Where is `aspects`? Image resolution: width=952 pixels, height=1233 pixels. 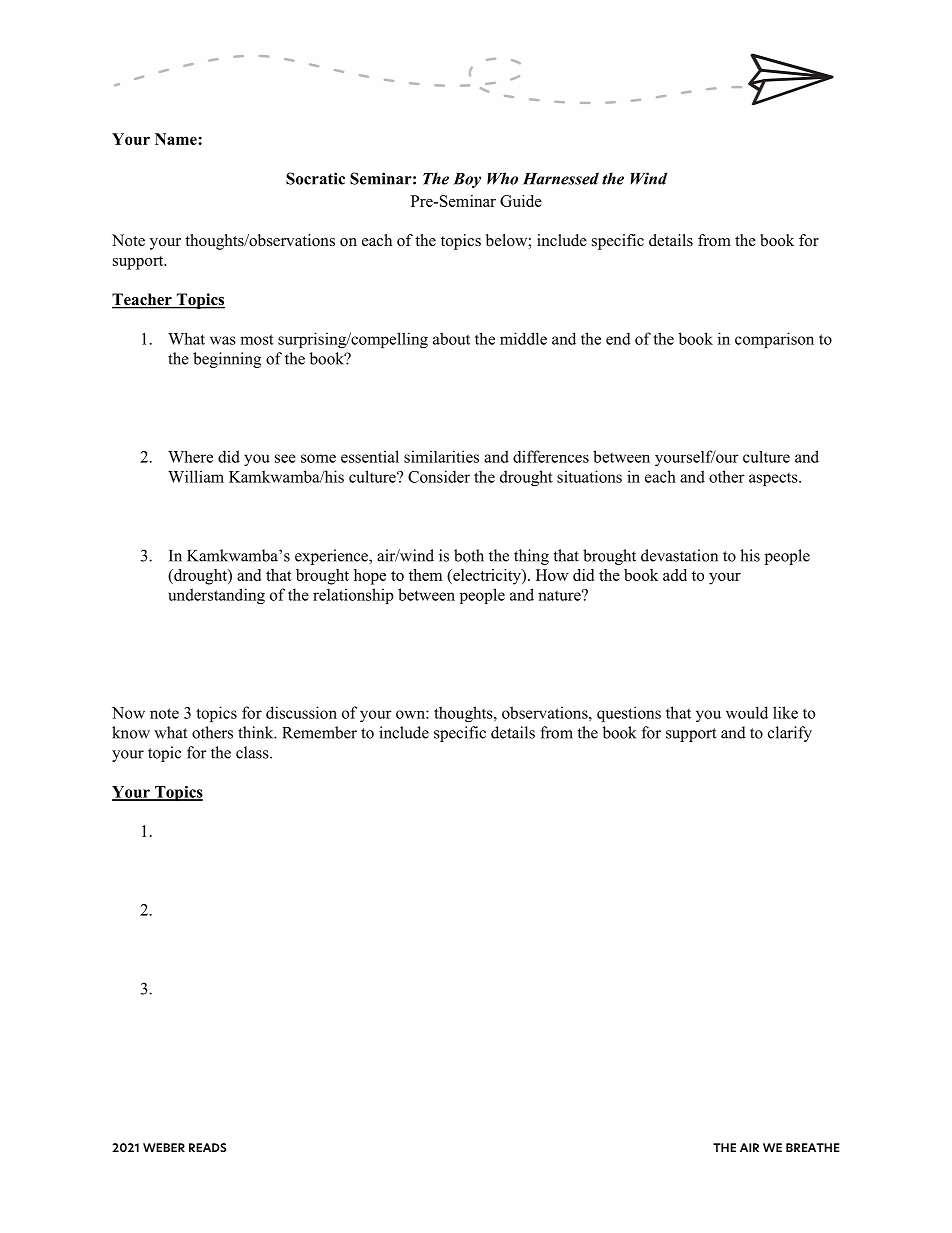 aspects is located at coordinates (774, 479).
